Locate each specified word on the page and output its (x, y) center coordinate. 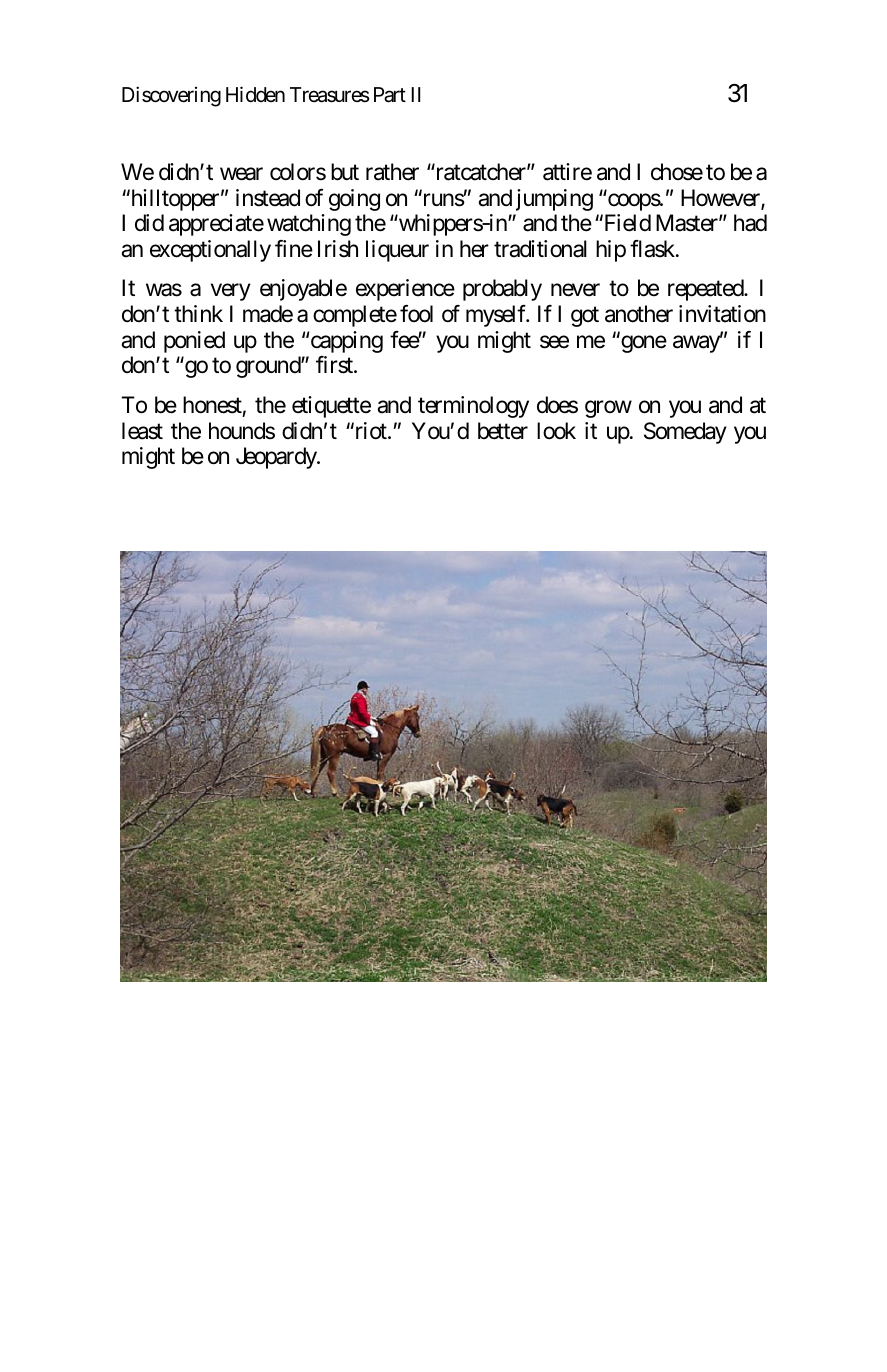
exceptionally (210, 251)
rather (392, 172)
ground (269, 367)
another (639, 314)
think (198, 313)
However (721, 199)
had (750, 223)
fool (416, 314)
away (697, 344)
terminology (473, 407)
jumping (554, 200)
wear (241, 174)
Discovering (171, 96)
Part (390, 95)
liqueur (397, 251)
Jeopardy (277, 458)
